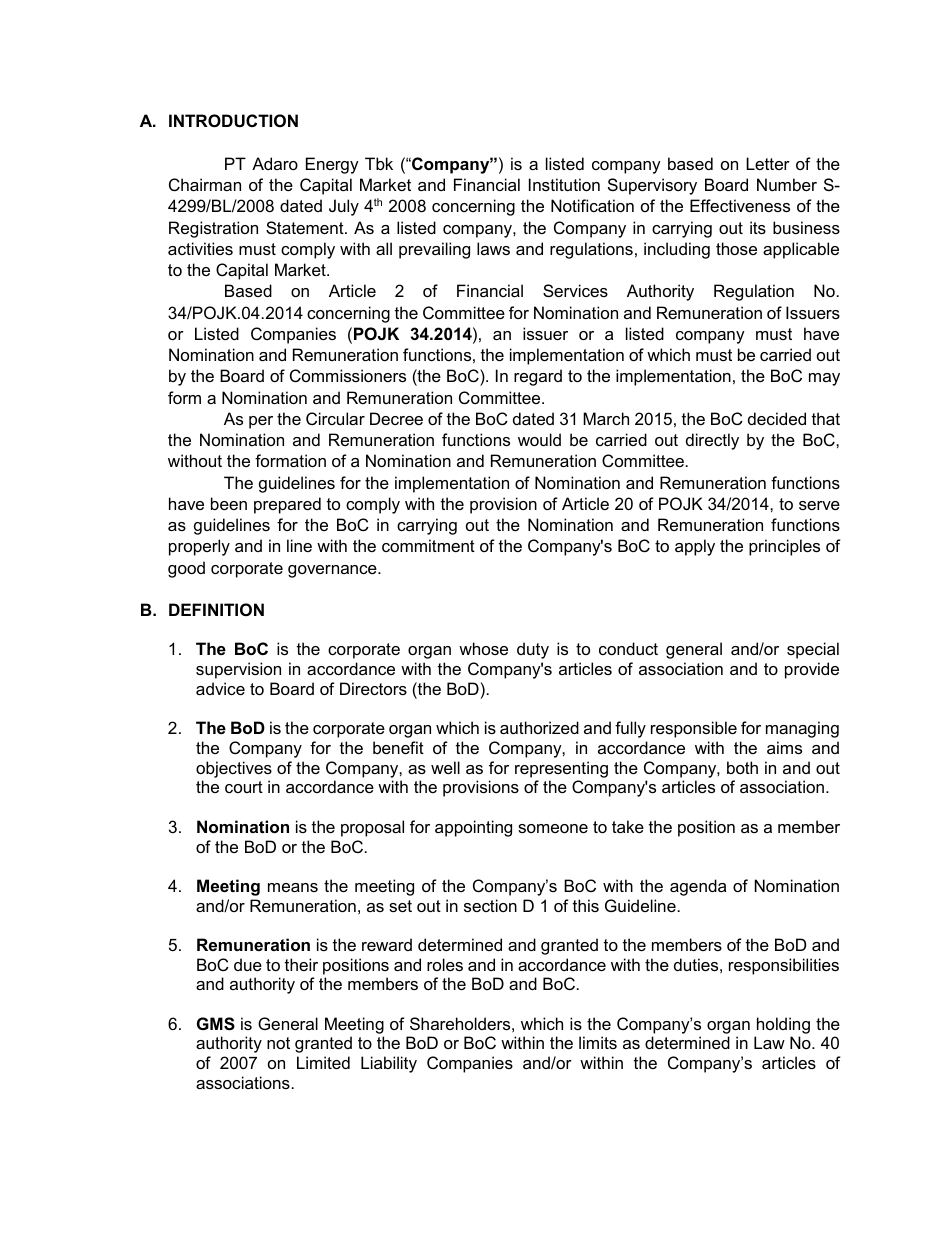 The image size is (952, 1233). Describe the element at coordinates (768, 163) in the screenshot. I see `Letter` at that location.
